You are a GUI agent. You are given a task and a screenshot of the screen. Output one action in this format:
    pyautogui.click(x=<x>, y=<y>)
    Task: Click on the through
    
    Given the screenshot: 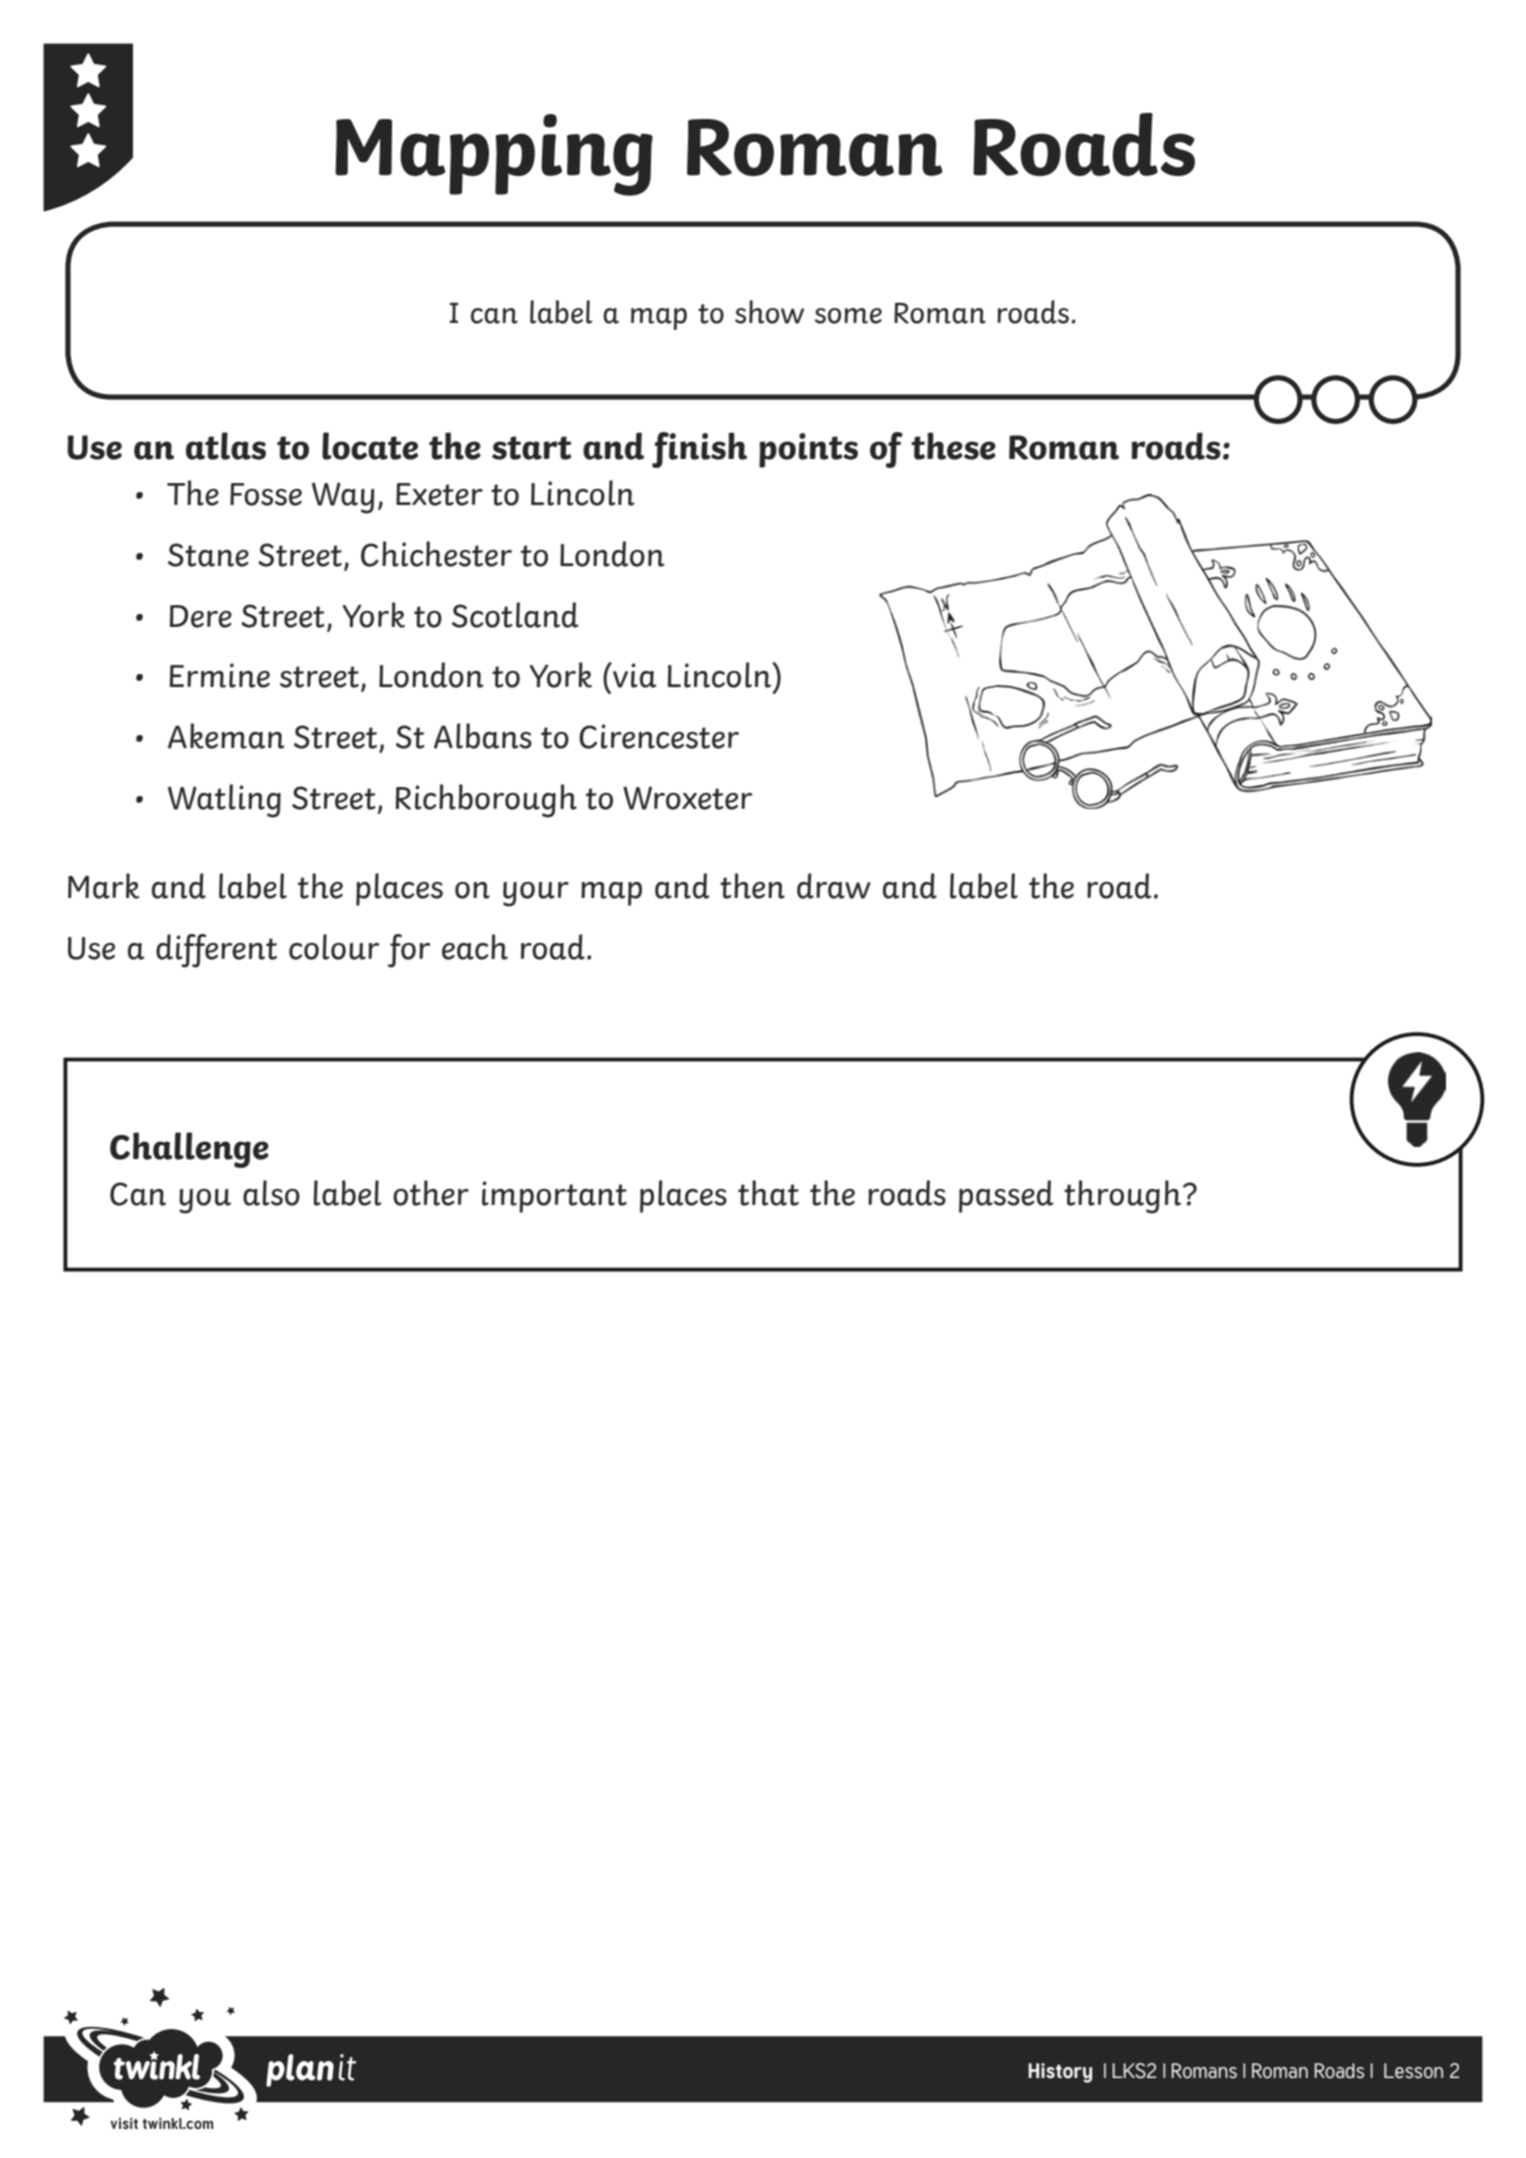 What is the action you would take?
    pyautogui.click(x=1122, y=1197)
